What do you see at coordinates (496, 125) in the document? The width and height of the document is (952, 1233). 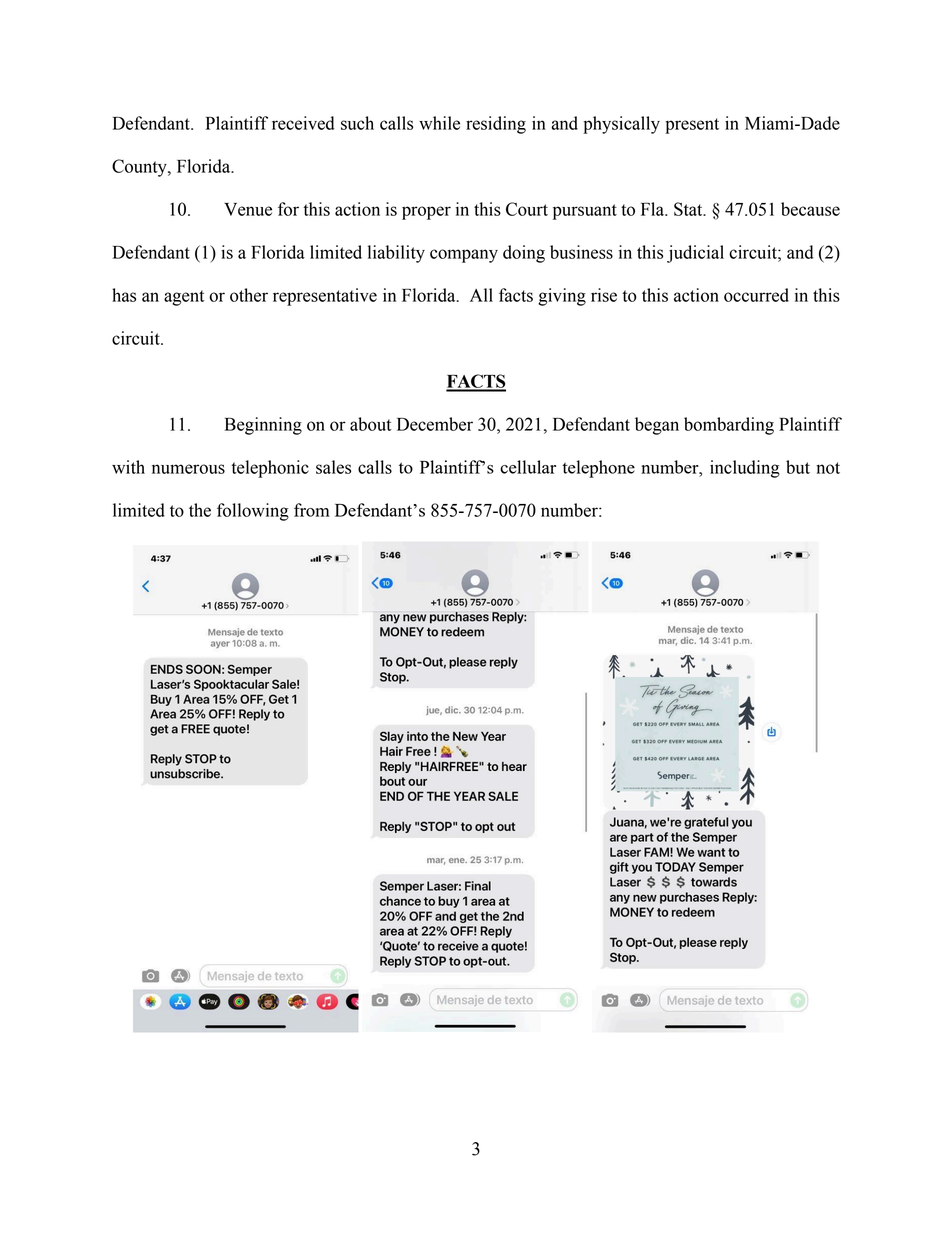 I see `residing` at bounding box center [496, 125].
